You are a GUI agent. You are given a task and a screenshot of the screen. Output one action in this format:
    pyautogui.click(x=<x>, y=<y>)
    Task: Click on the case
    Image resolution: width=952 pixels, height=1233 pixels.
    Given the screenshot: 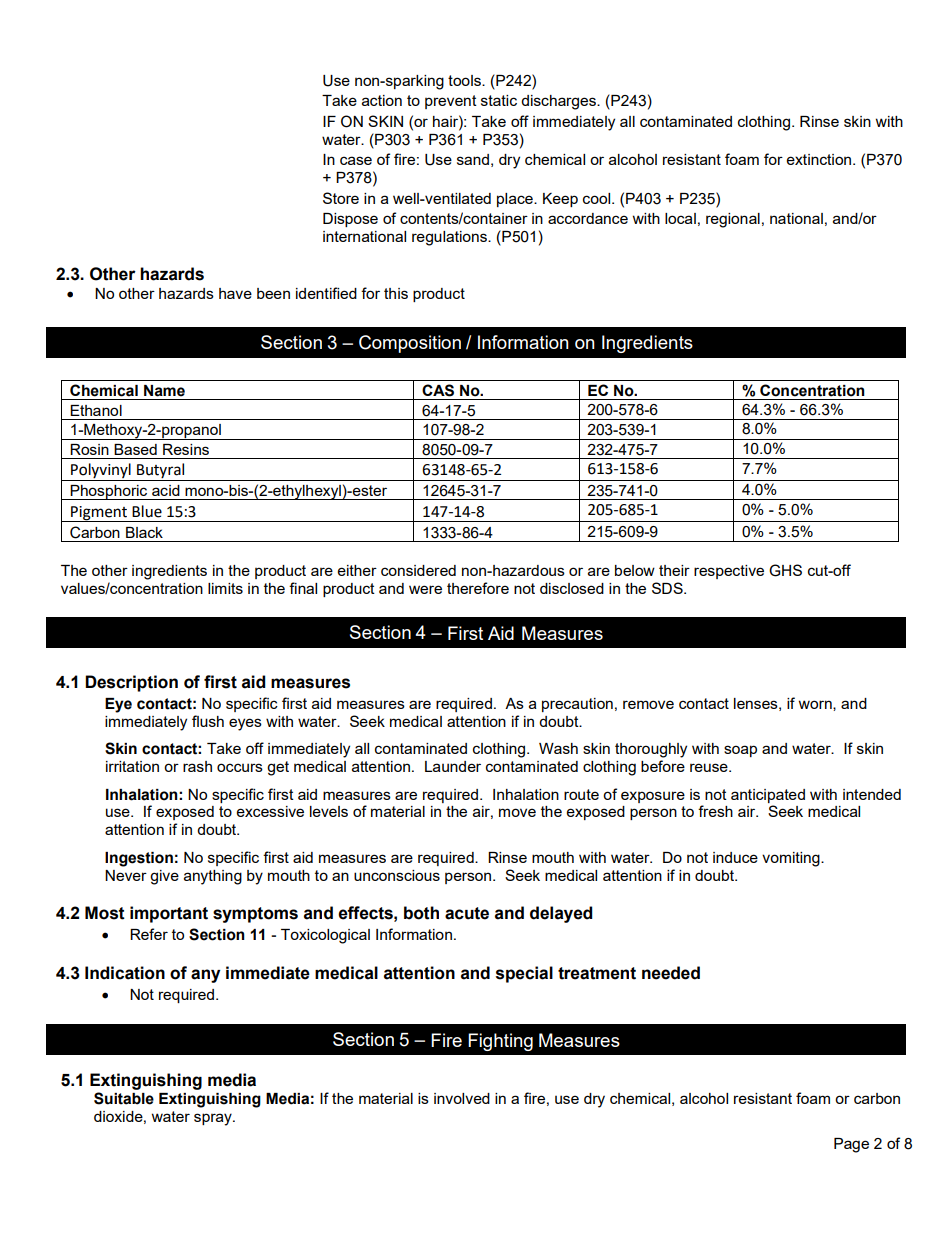 What is the action you would take?
    pyautogui.click(x=356, y=160)
